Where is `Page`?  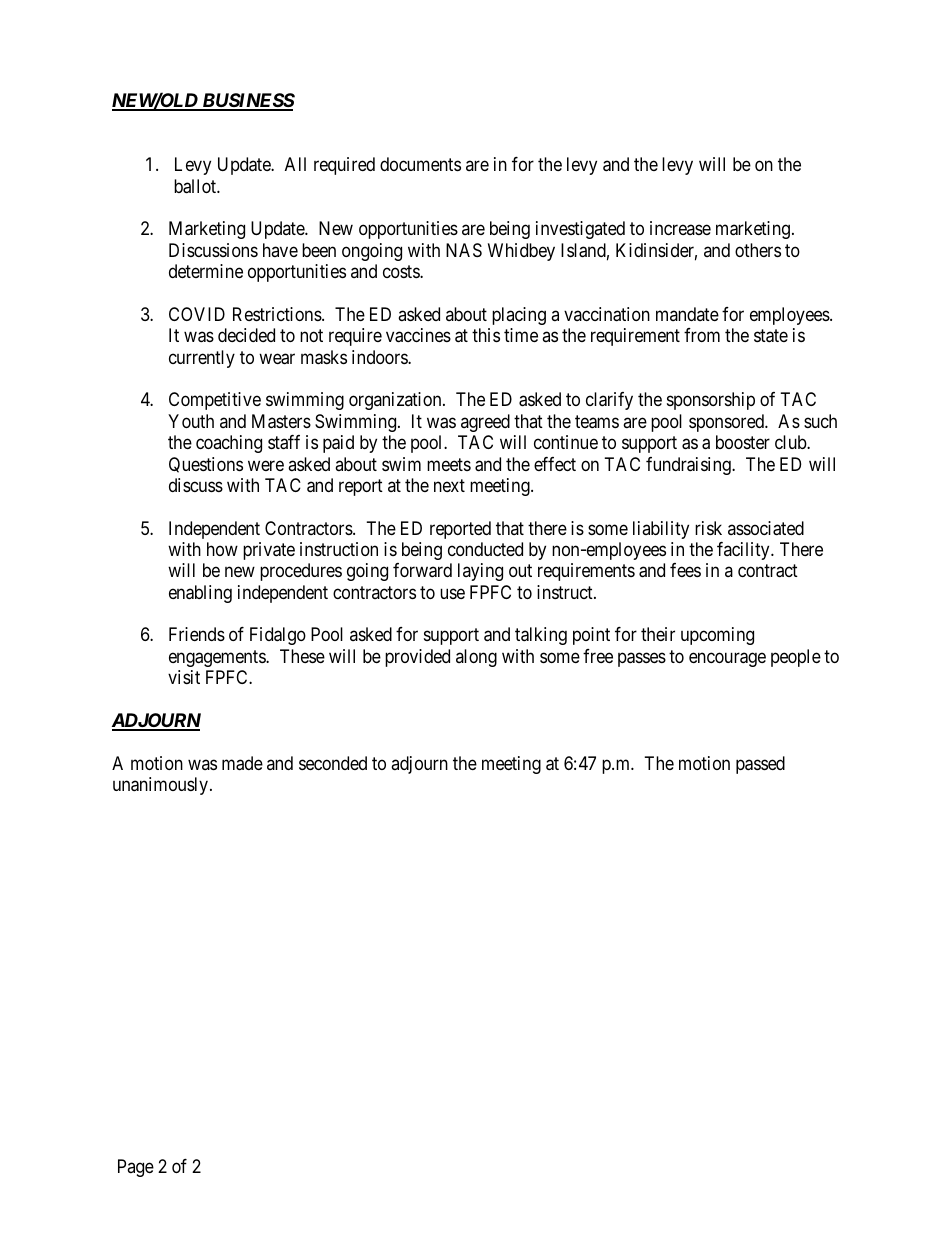
Page is located at coordinates (136, 1168).
